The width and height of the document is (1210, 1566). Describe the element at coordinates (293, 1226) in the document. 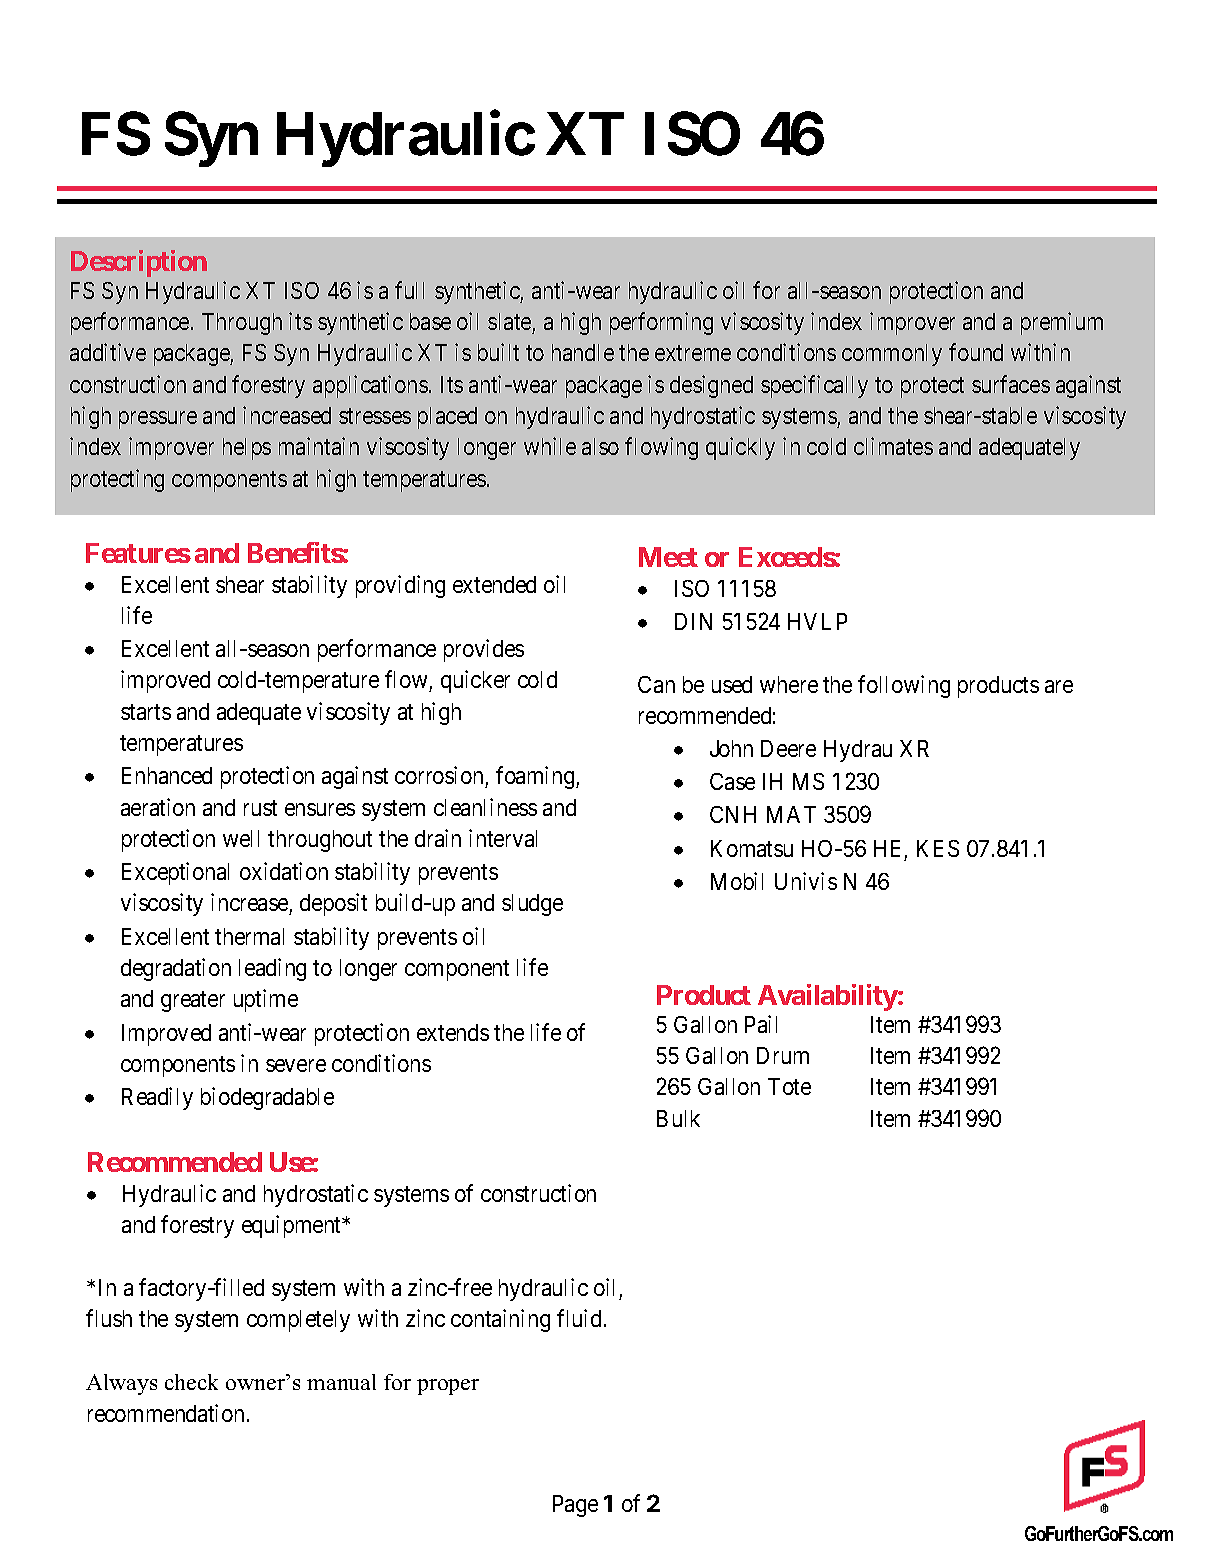

I see `equipment` at that location.
